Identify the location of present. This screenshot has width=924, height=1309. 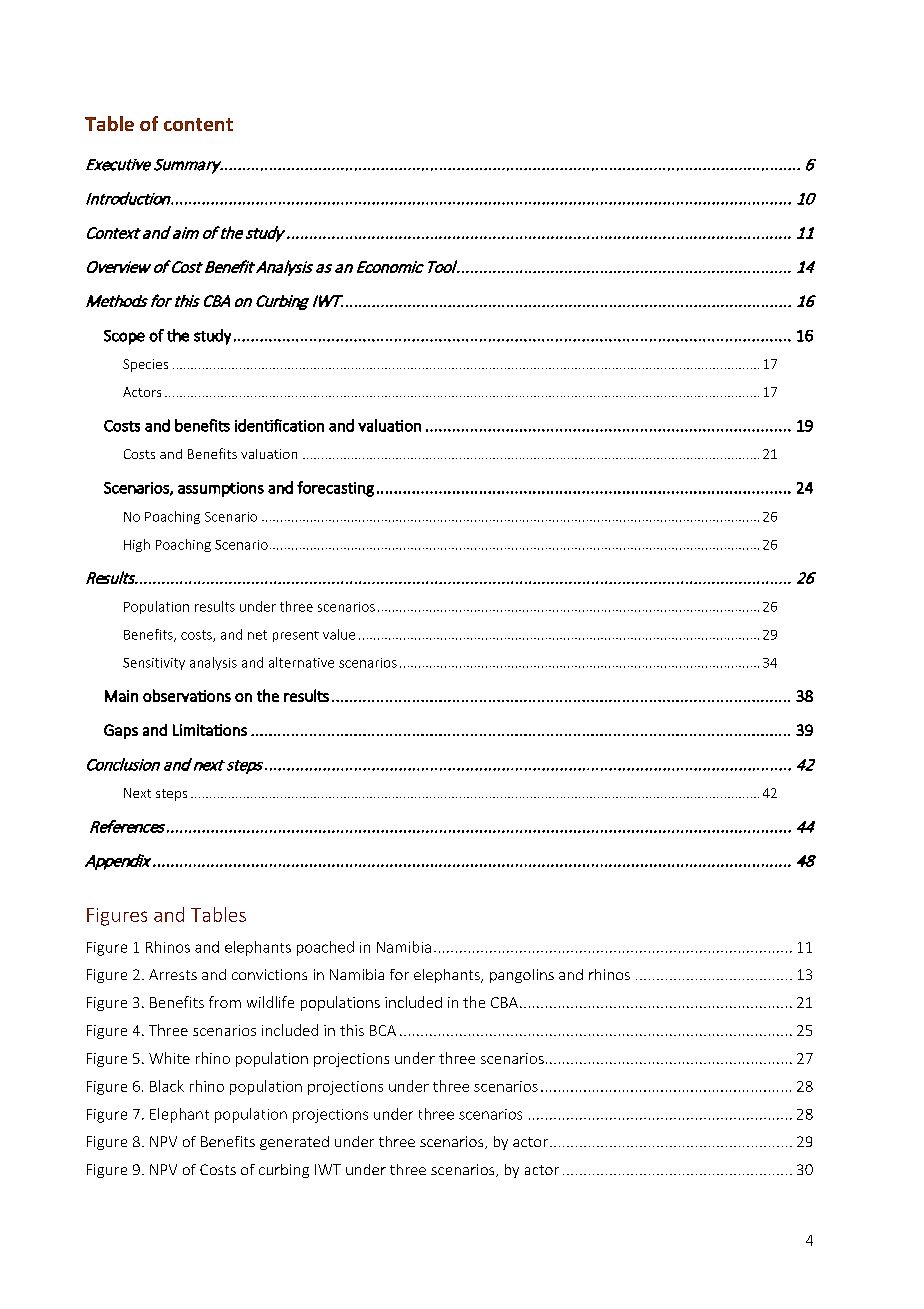
(296, 636).
